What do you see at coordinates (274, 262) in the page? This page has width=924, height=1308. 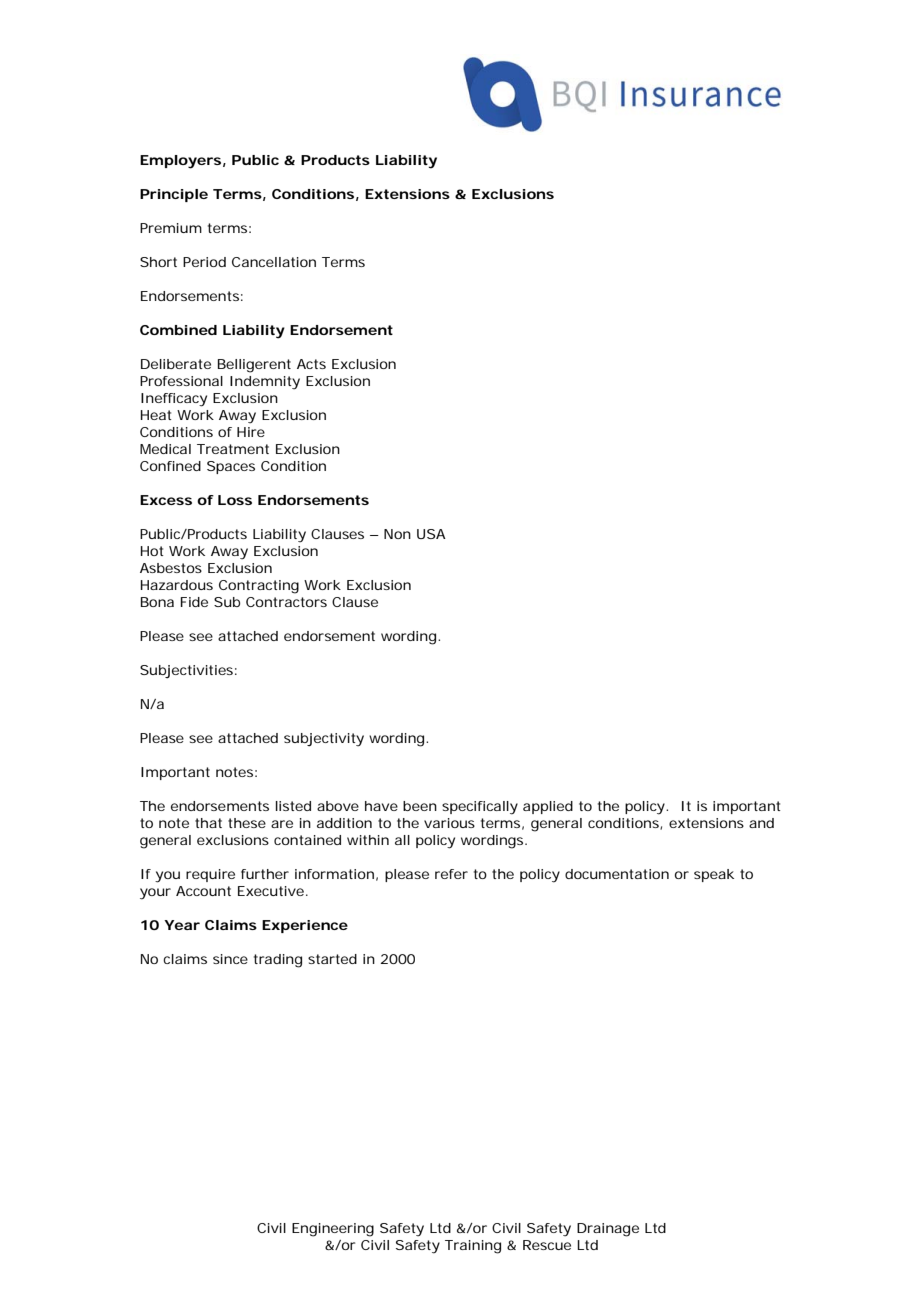 I see `Cancellation` at bounding box center [274, 262].
